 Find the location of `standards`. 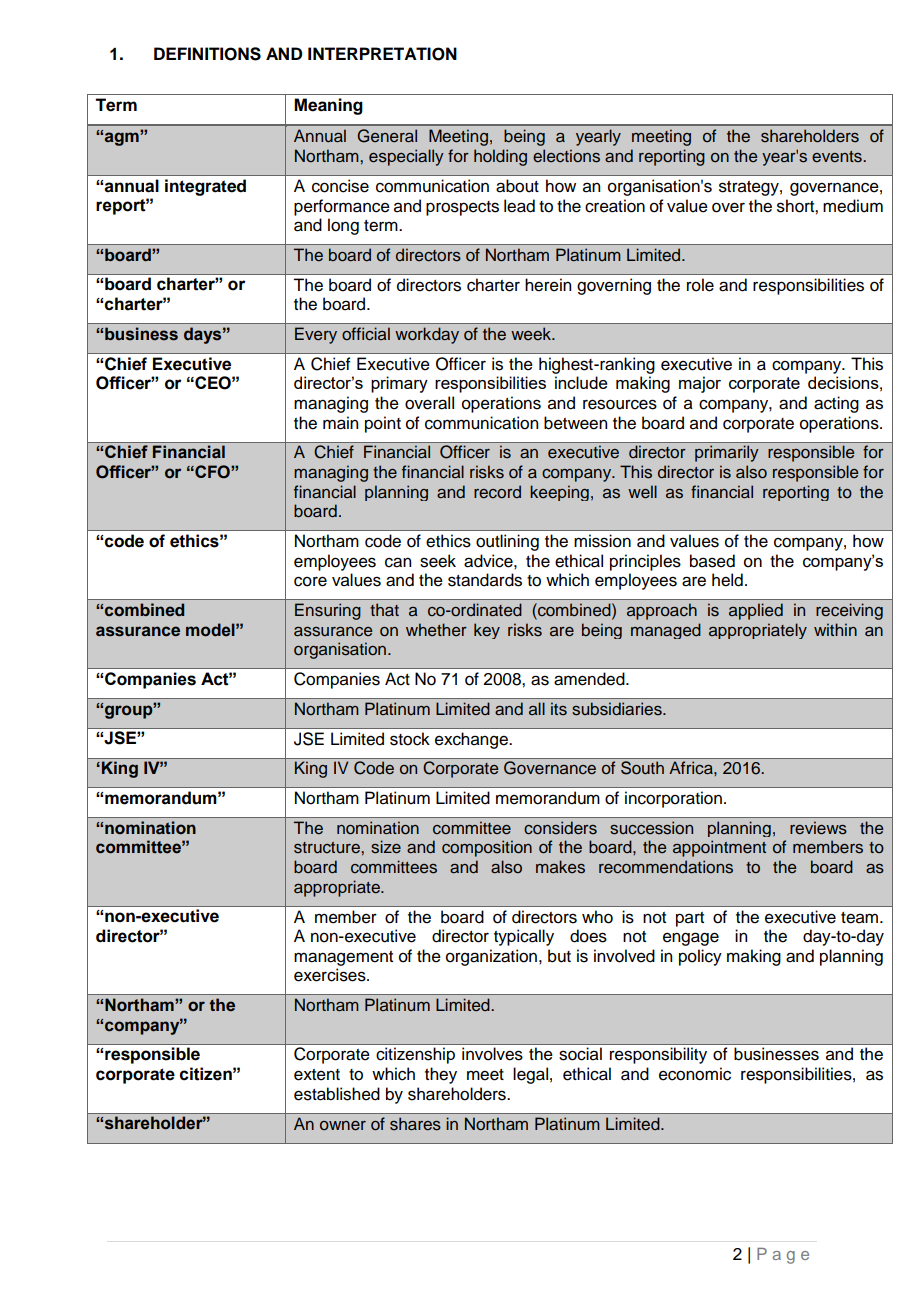

standards is located at coordinates (485, 580).
